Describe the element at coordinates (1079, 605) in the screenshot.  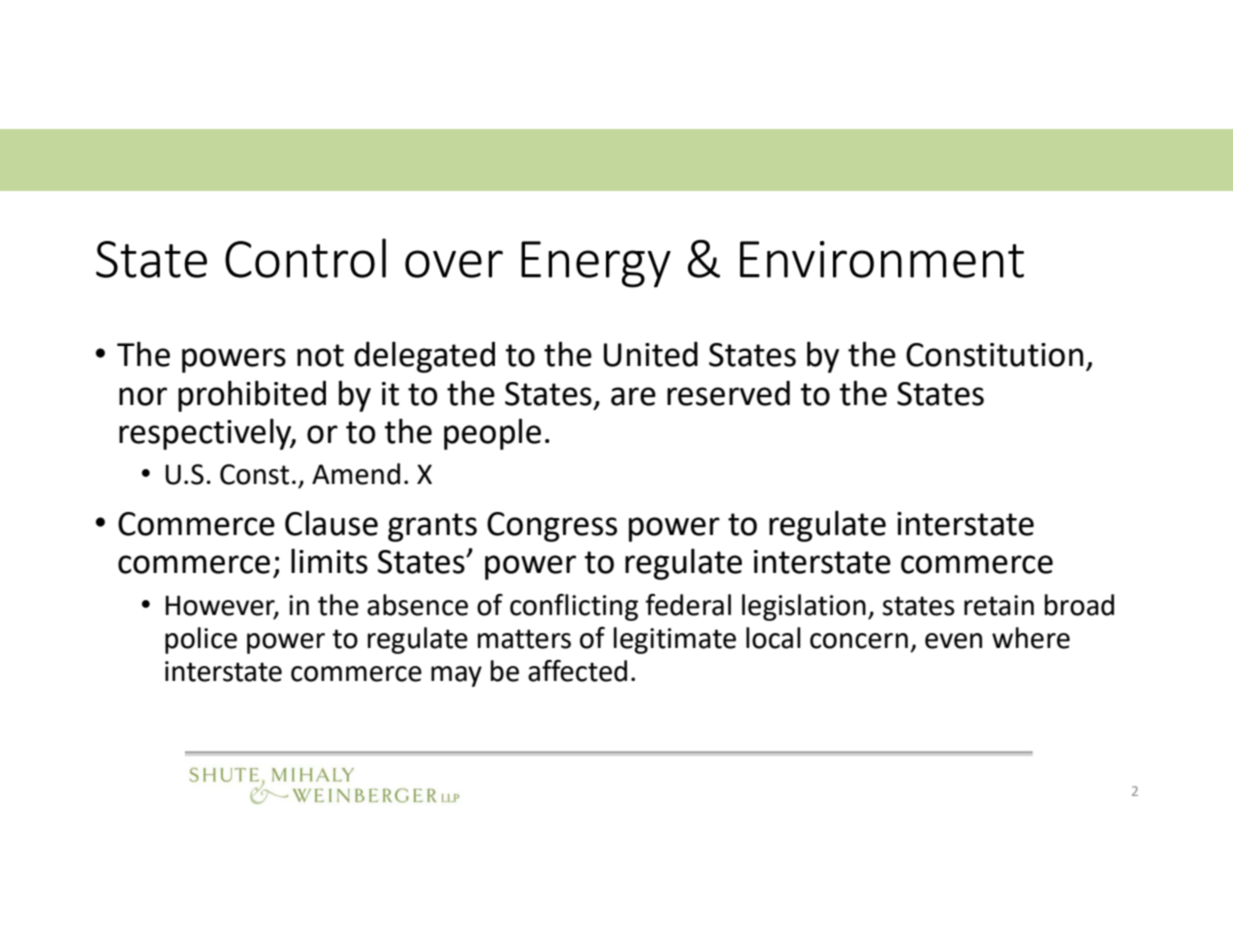
I see `broad` at that location.
